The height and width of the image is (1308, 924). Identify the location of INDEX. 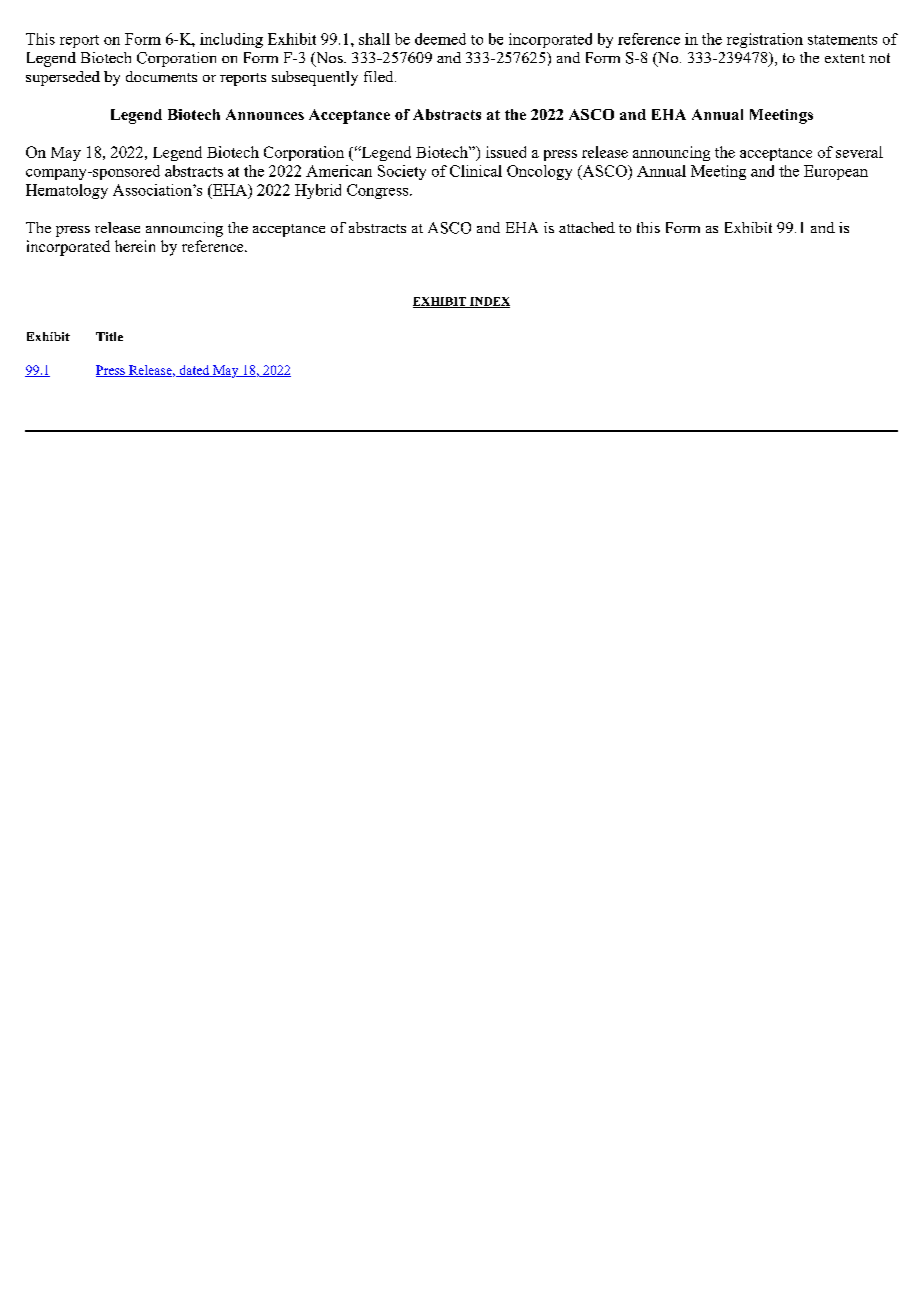
(489, 302).
